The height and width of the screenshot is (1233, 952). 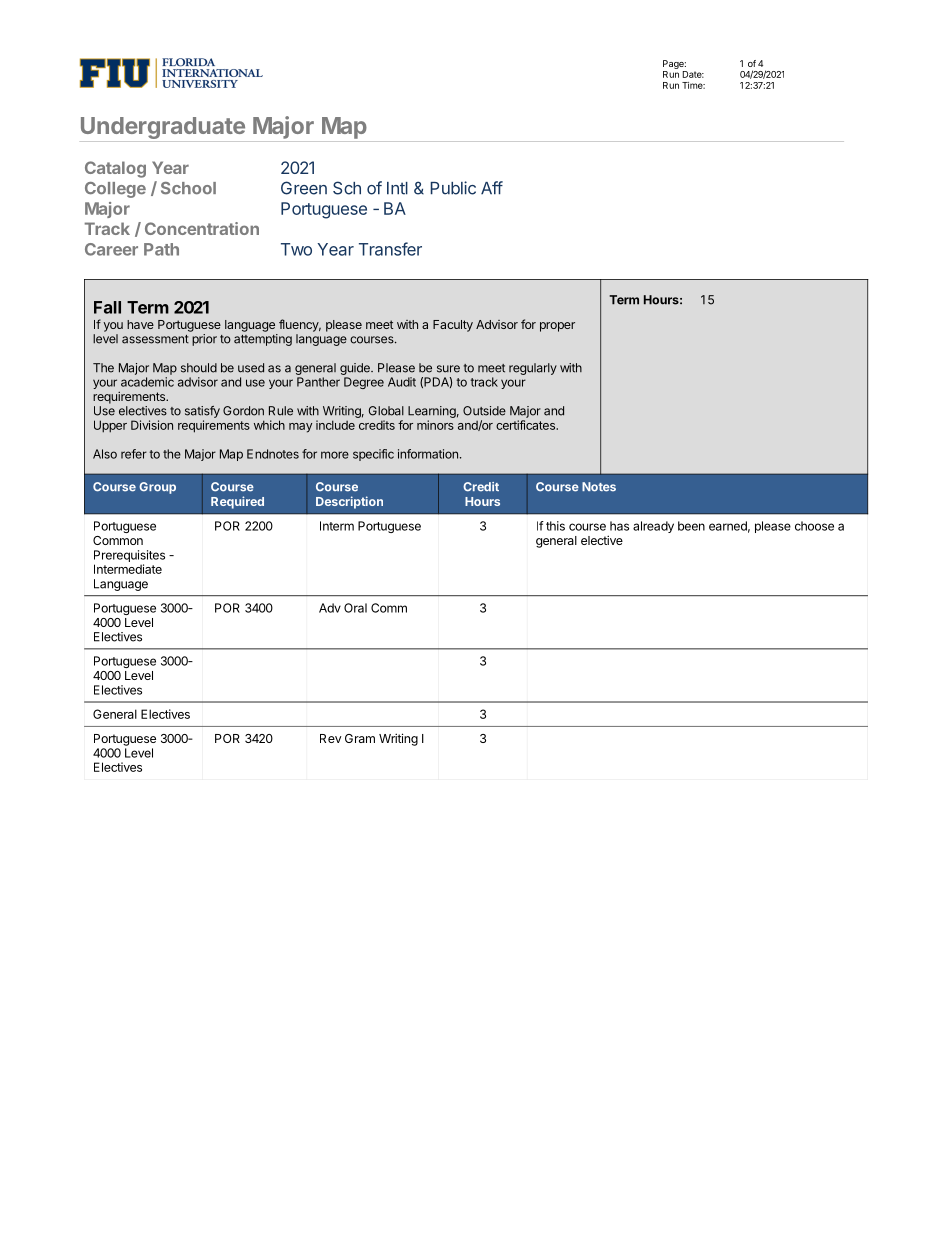 What do you see at coordinates (152, 425) in the screenshot?
I see `Division` at bounding box center [152, 425].
